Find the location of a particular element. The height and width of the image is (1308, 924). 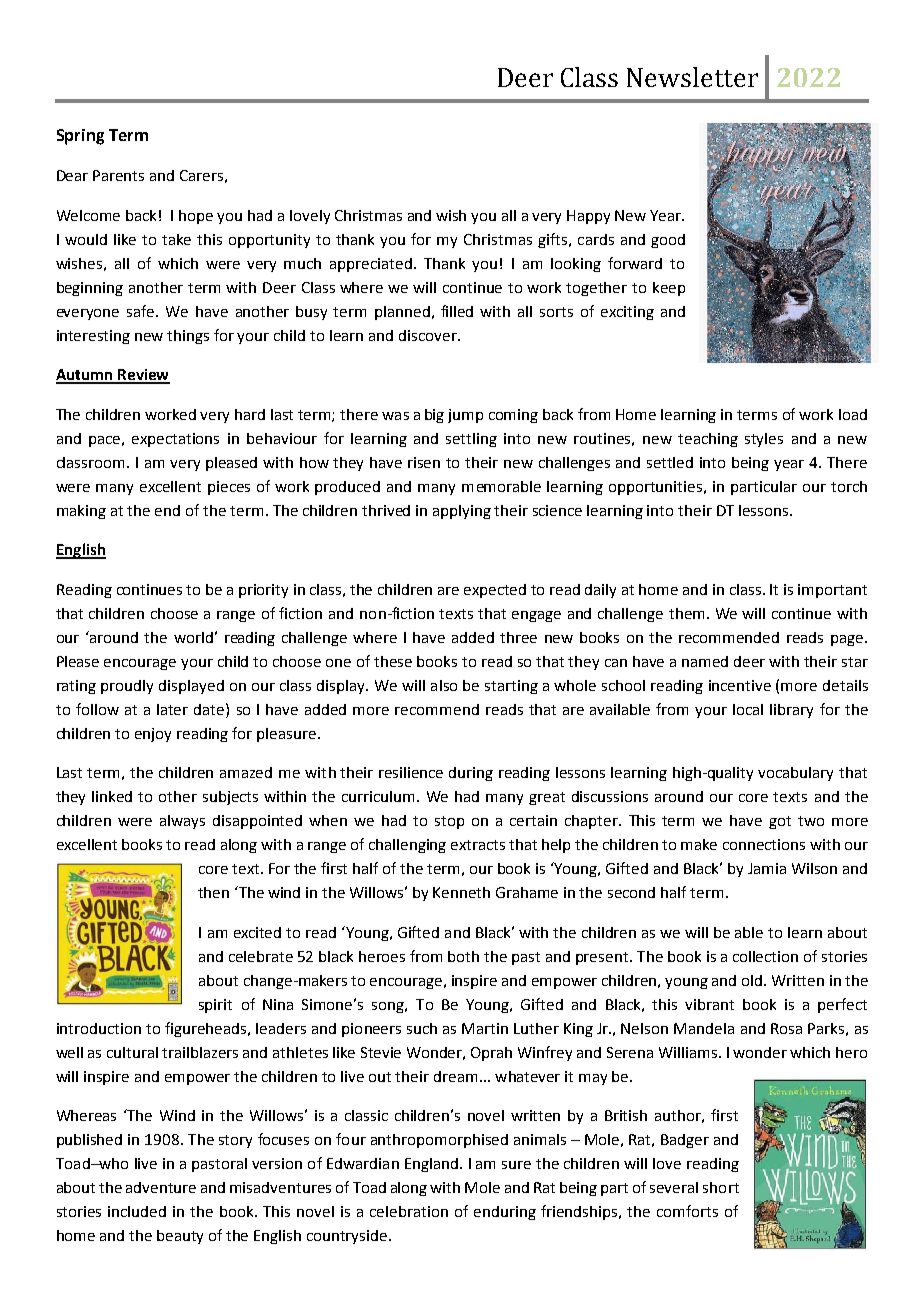

jump is located at coordinates (465, 416).
